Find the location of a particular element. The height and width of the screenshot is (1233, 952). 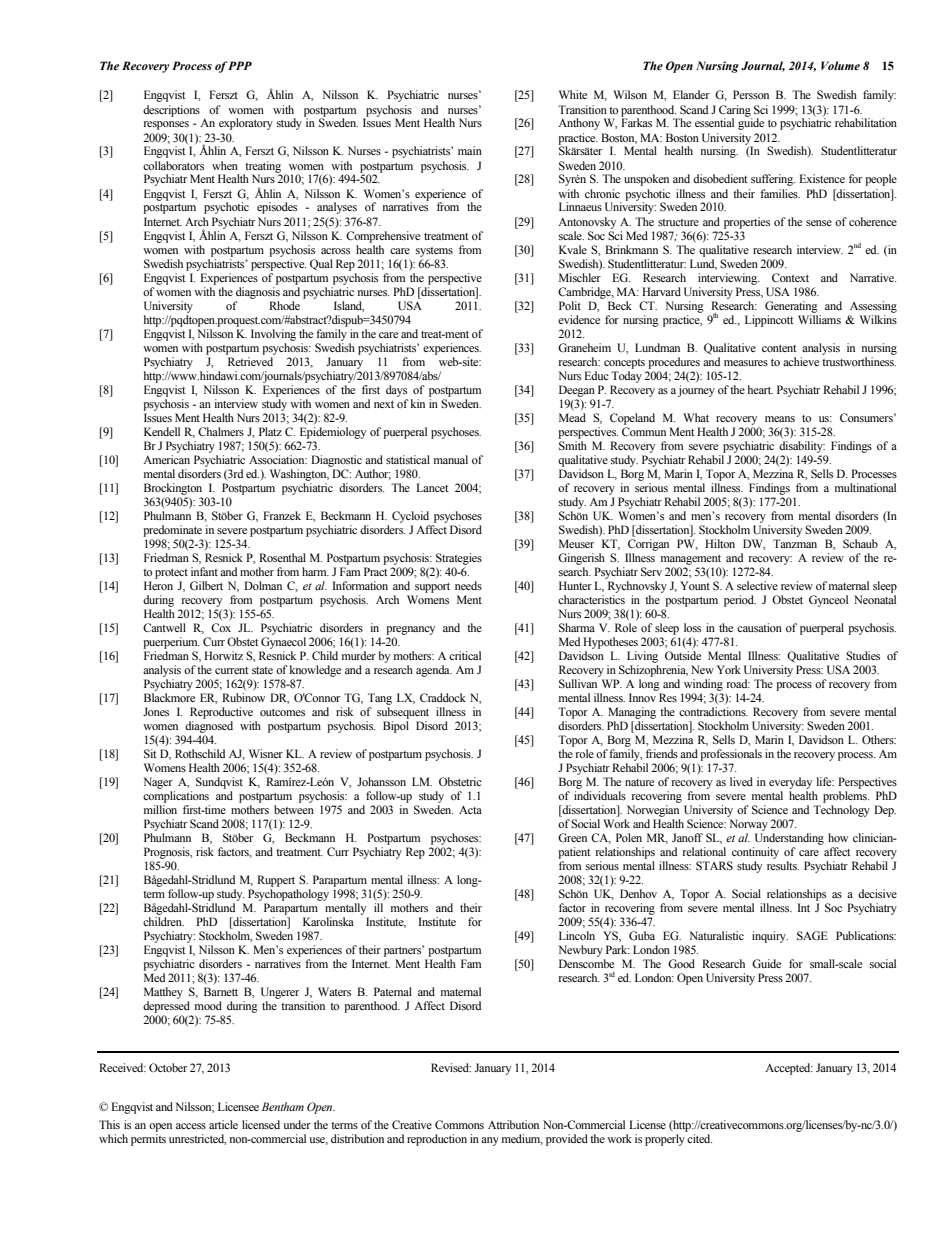

diagnosis is located at coordinates (258, 293).
